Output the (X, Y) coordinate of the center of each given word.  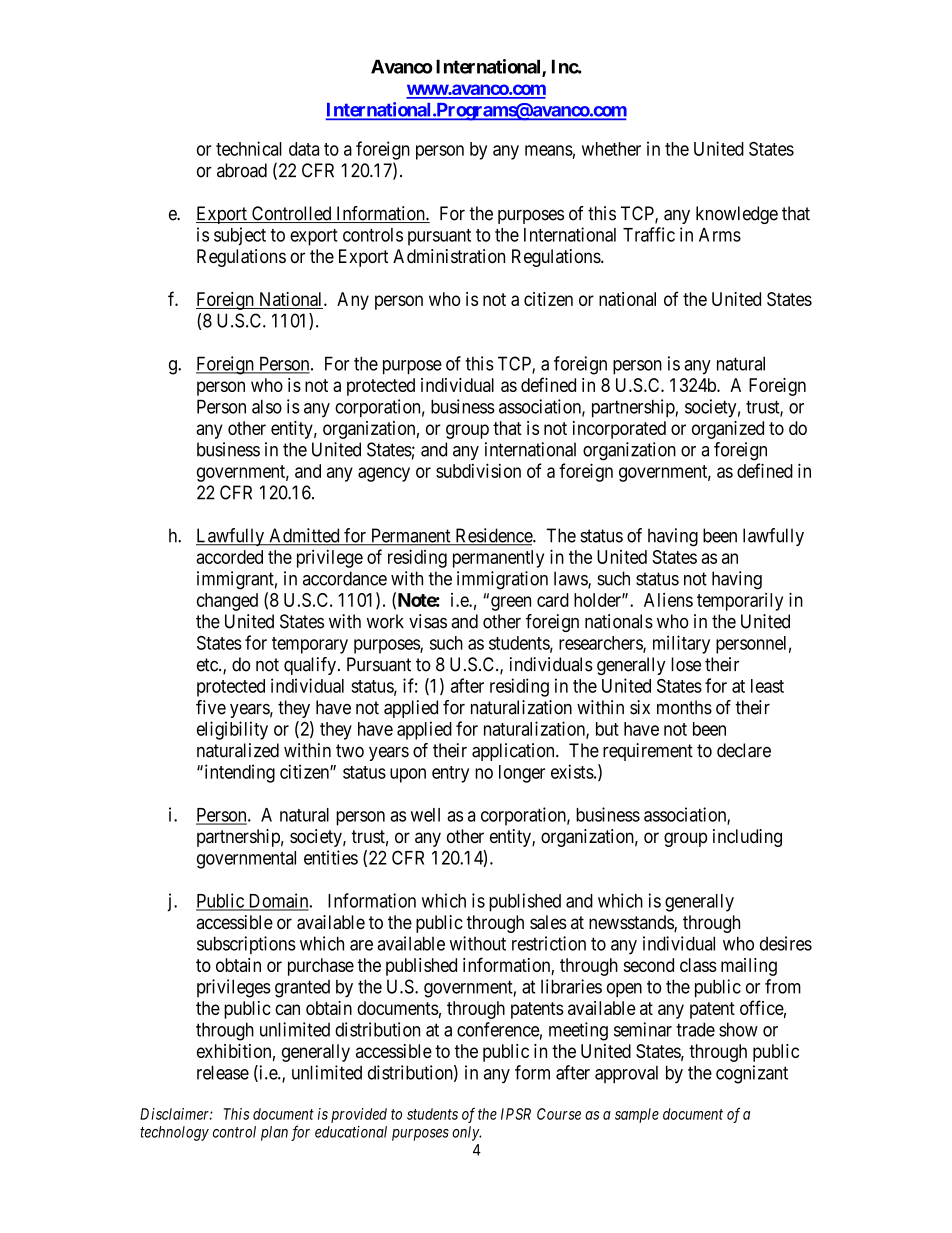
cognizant (752, 1074)
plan (274, 1133)
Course (559, 1114)
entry (450, 774)
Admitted (304, 536)
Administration (449, 256)
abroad (242, 170)
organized (728, 430)
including (747, 838)
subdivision (478, 470)
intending (238, 773)
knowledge (737, 215)
